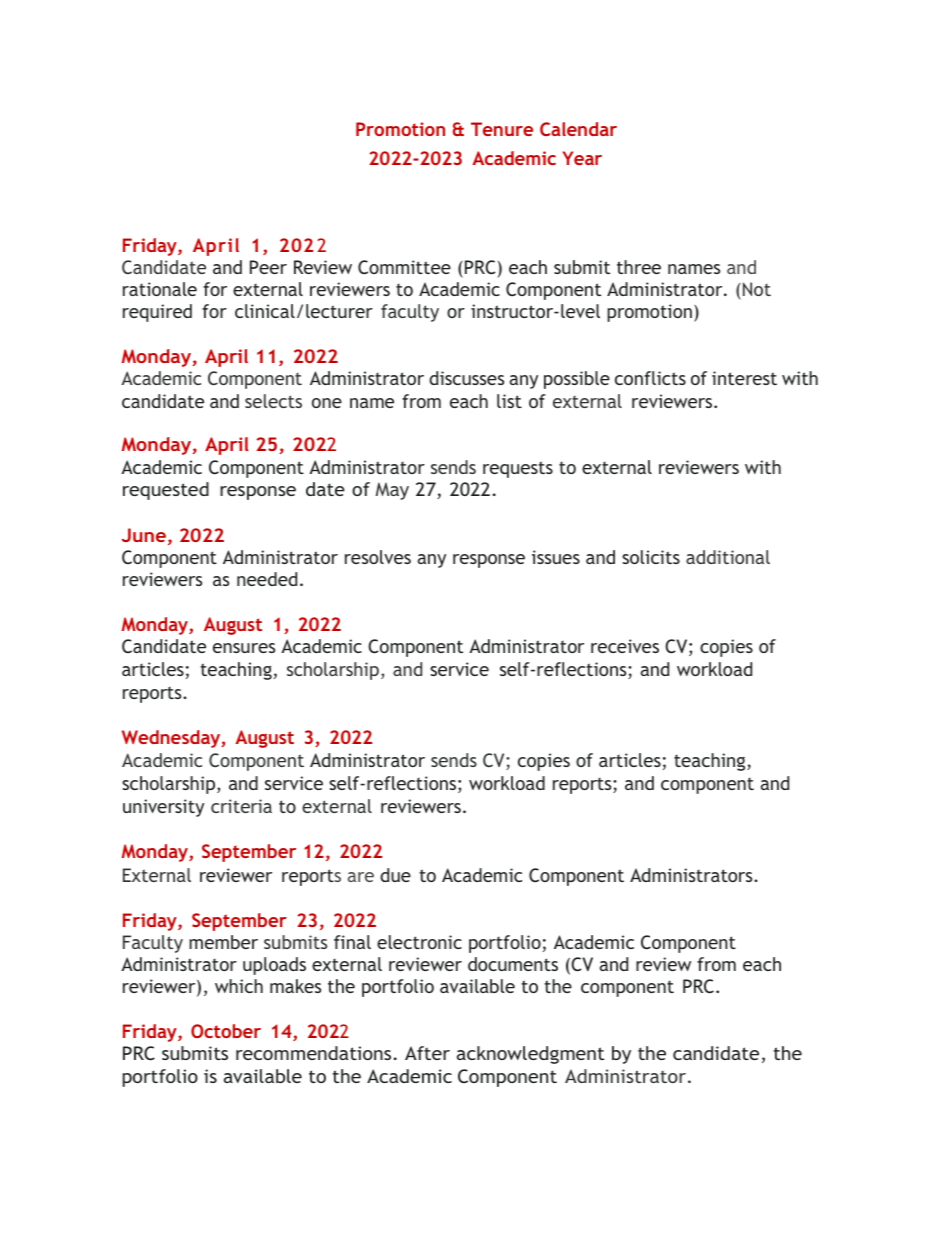 The height and width of the screenshot is (1246, 952). Describe the element at coordinates (241, 806) in the screenshot. I see `criteria` at that location.
